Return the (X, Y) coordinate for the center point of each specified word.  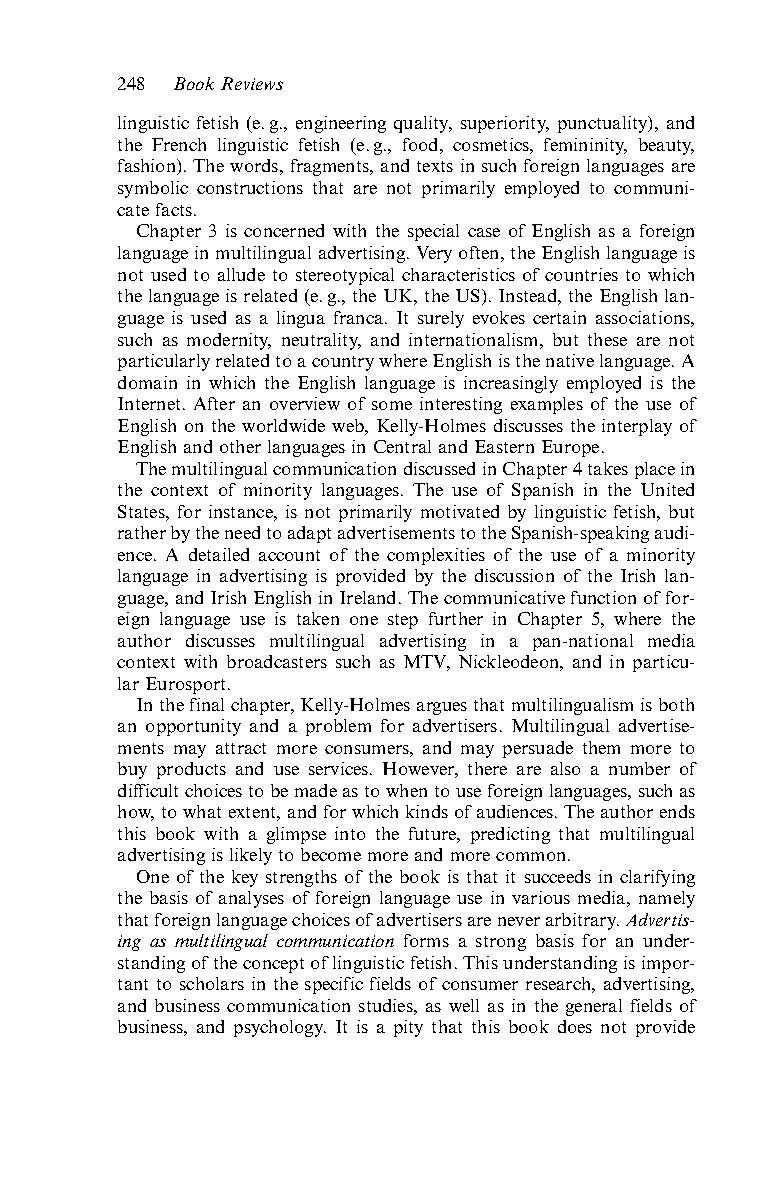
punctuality (604, 124)
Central (402, 446)
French (179, 144)
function (603, 597)
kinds (427, 811)
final (207, 704)
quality (423, 124)
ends (677, 811)
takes (608, 468)
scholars (212, 983)
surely (441, 319)
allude (241, 274)
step (403, 621)
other (240, 446)
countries (581, 274)
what (202, 811)
